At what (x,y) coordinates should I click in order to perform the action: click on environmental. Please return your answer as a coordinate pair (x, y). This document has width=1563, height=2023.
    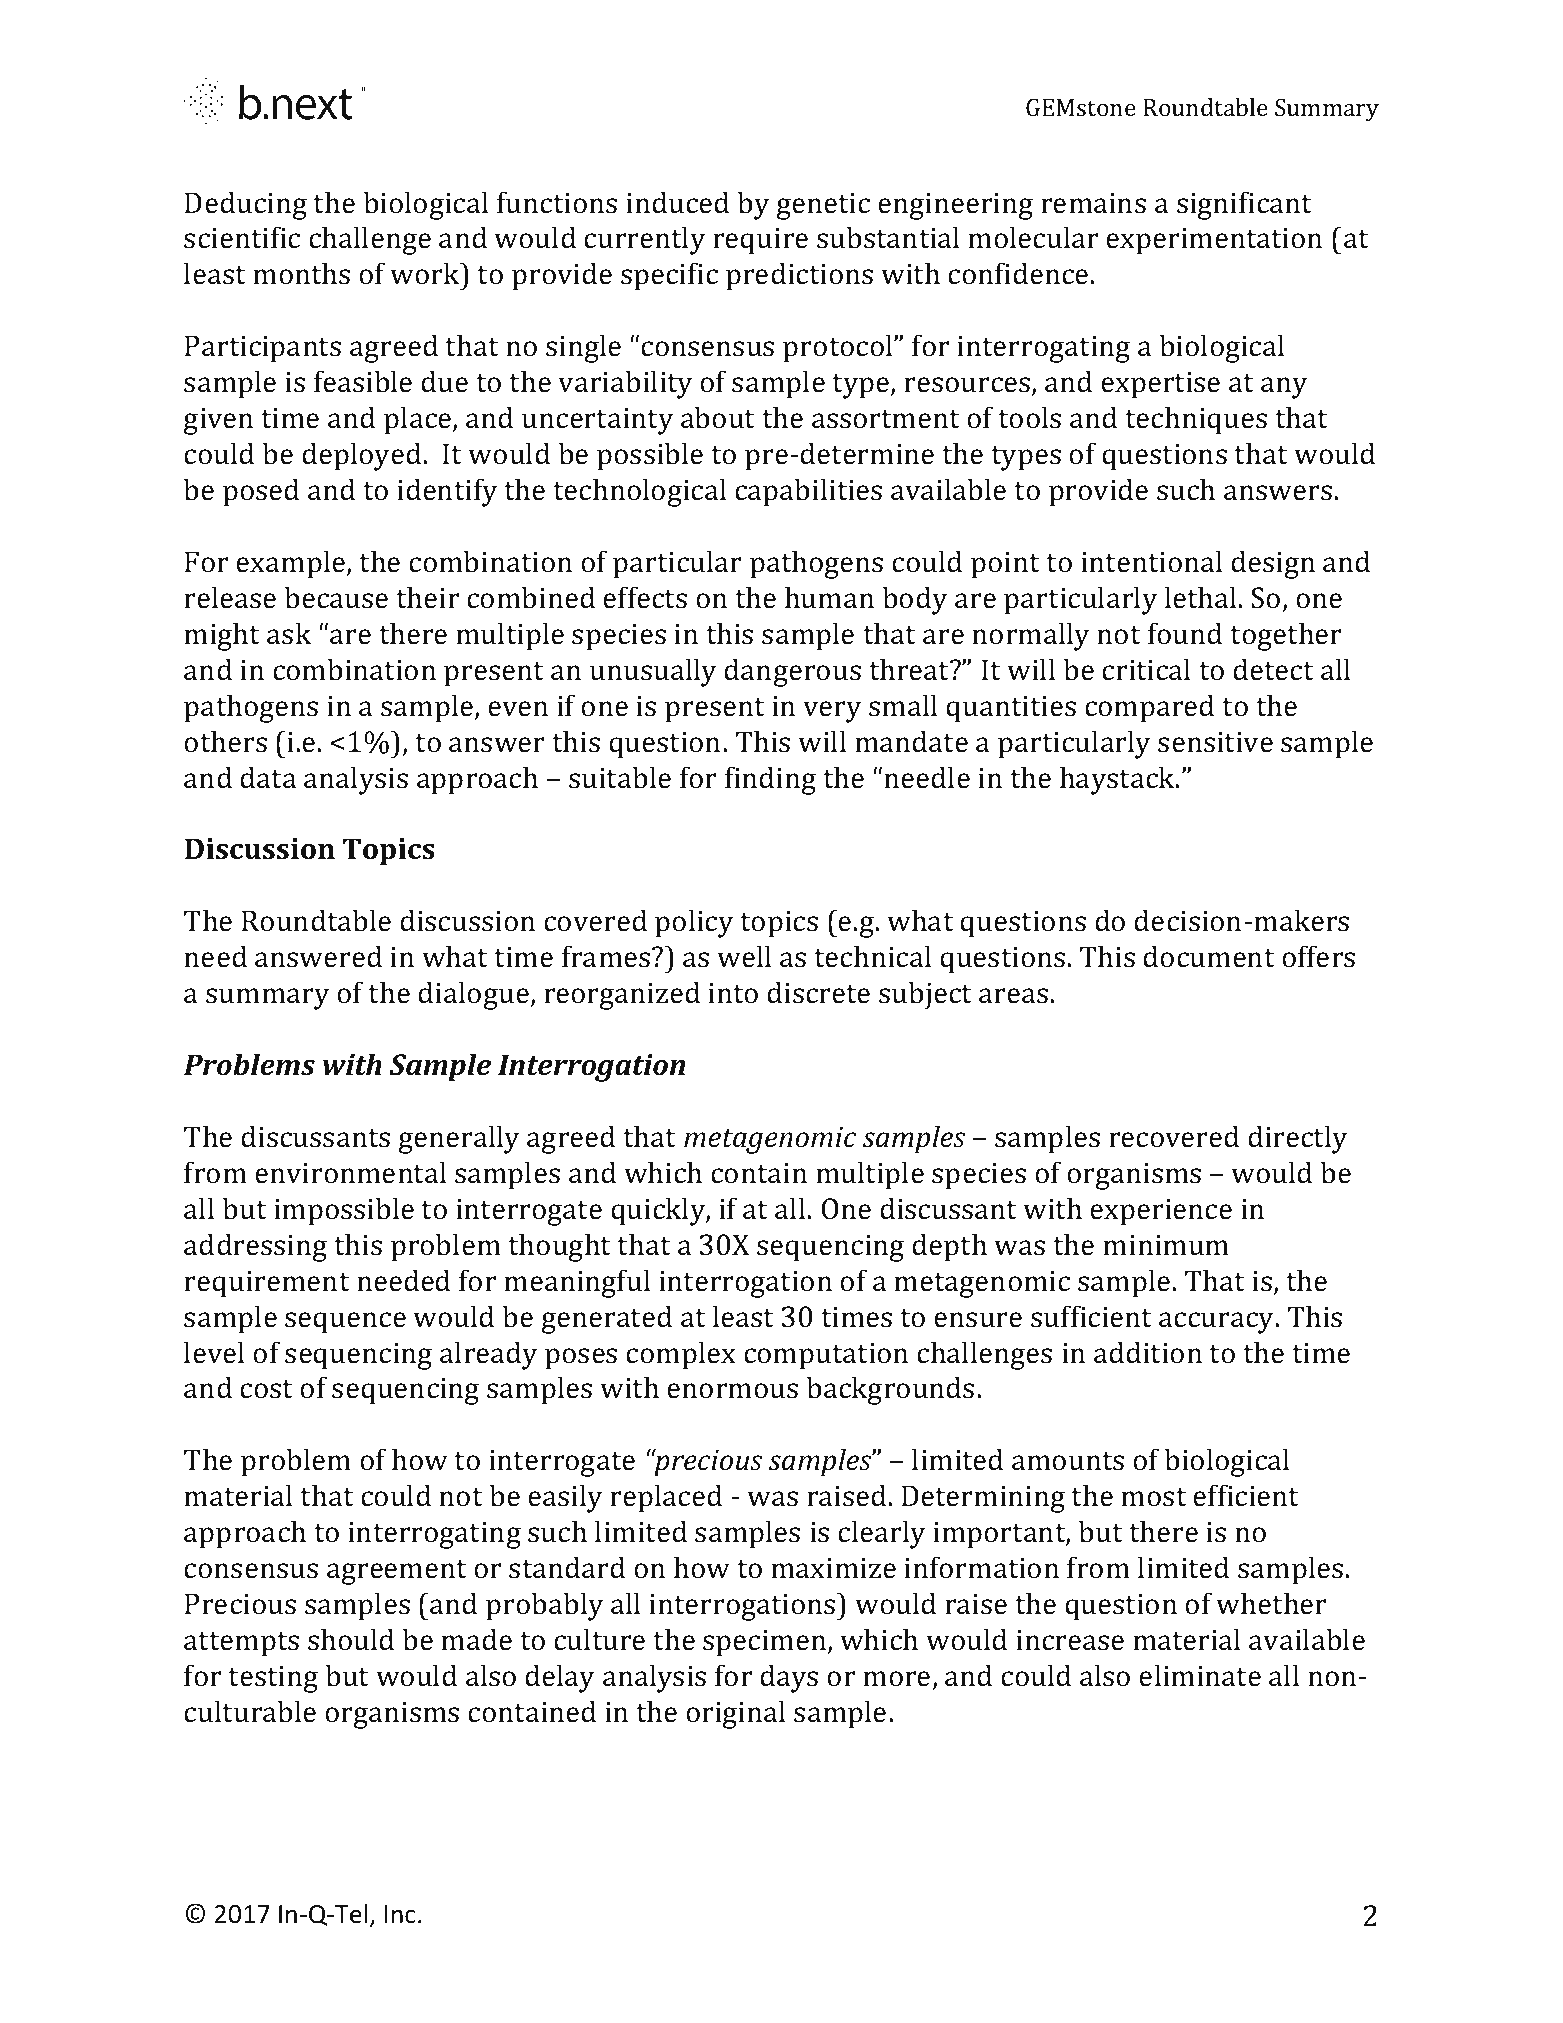
    Looking at the image, I should click on (350, 1172).
